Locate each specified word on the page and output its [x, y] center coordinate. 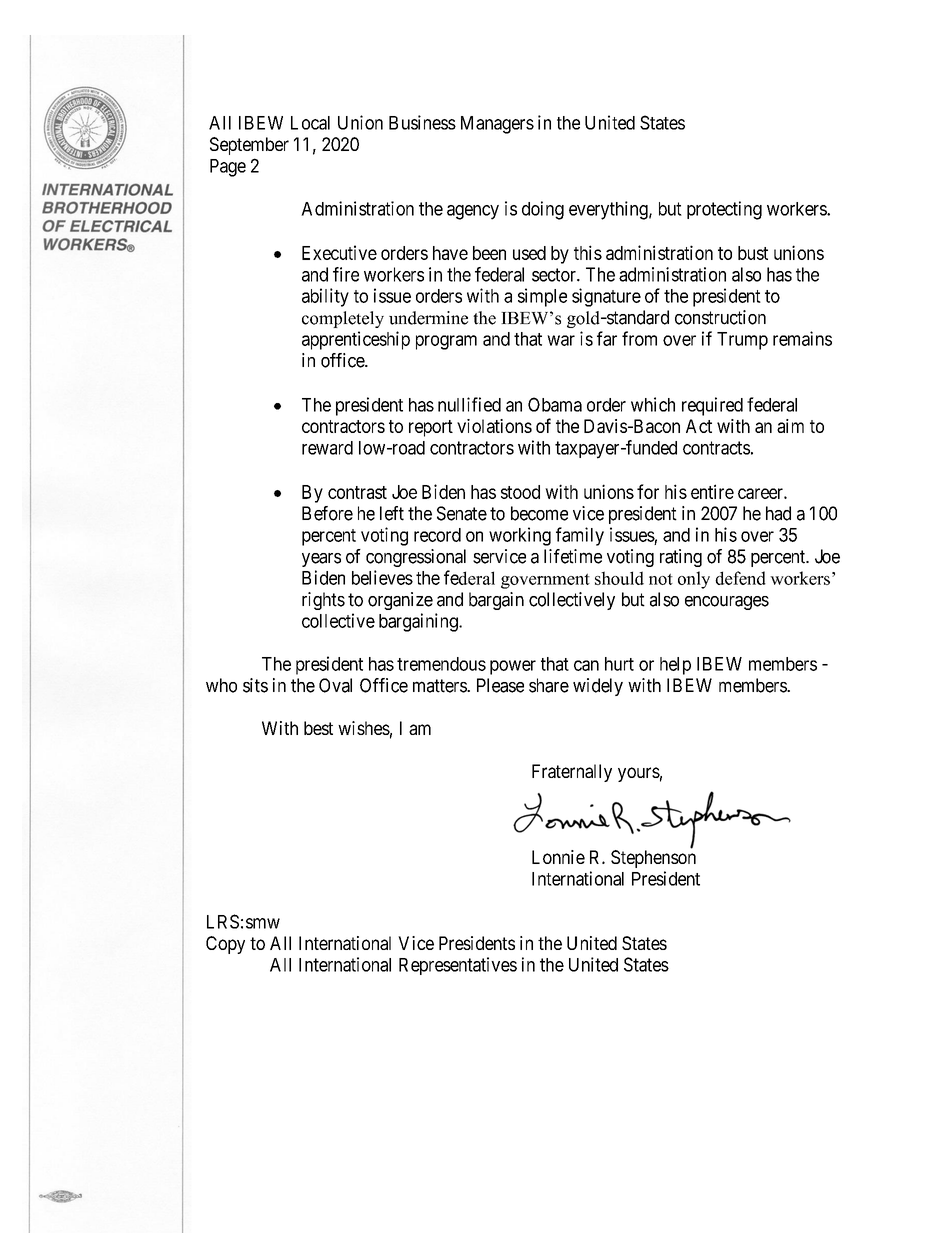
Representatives [458, 966]
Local [310, 123]
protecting [724, 210]
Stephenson [653, 859]
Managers [497, 125]
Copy [225, 945]
